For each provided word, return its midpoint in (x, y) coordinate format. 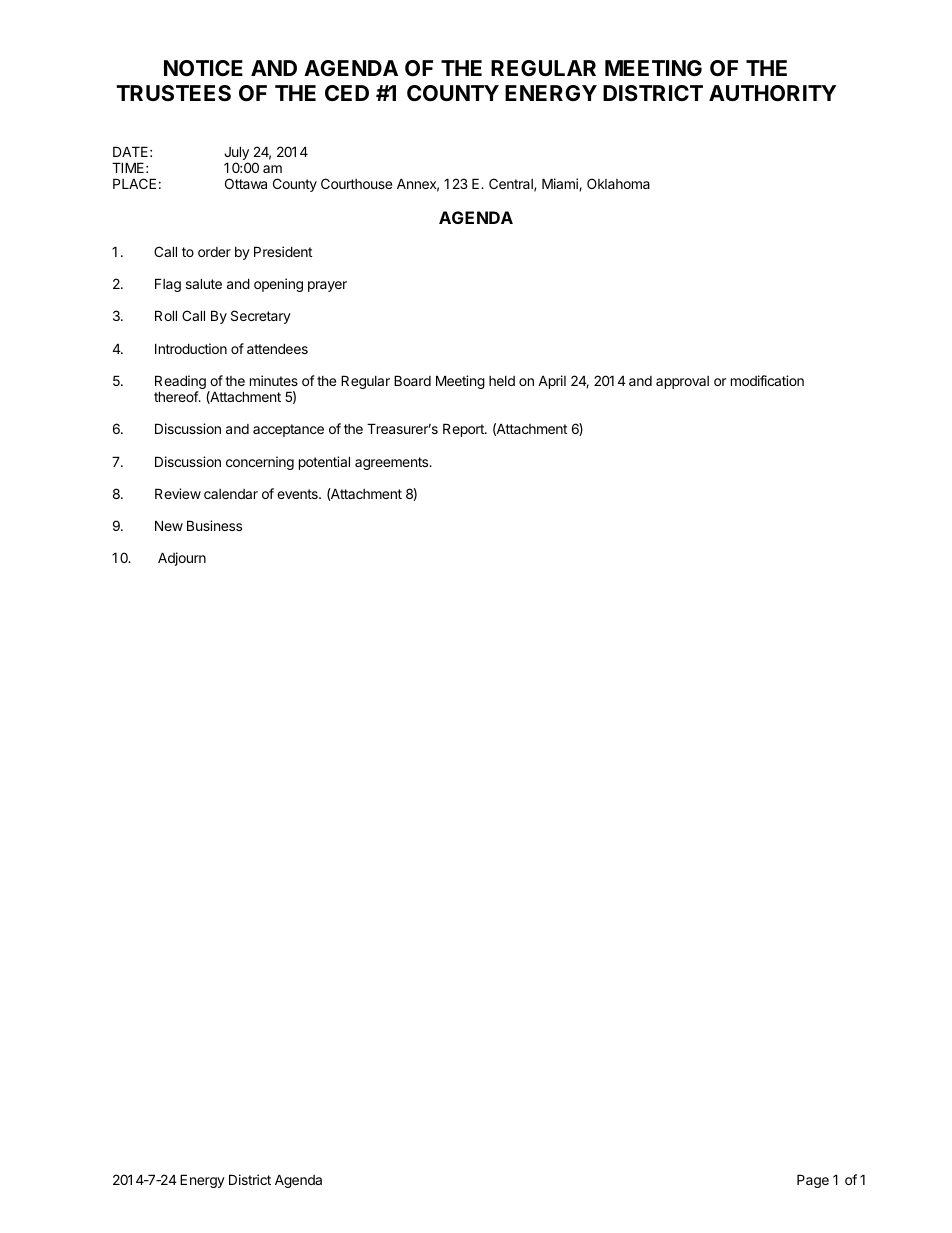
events (298, 494)
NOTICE (203, 68)
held (502, 381)
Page (813, 1181)
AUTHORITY (772, 93)
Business (214, 525)
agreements (393, 463)
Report (464, 430)
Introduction (191, 348)
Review (178, 493)
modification (767, 380)
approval (682, 382)
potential (324, 463)
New (169, 525)
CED (347, 93)
